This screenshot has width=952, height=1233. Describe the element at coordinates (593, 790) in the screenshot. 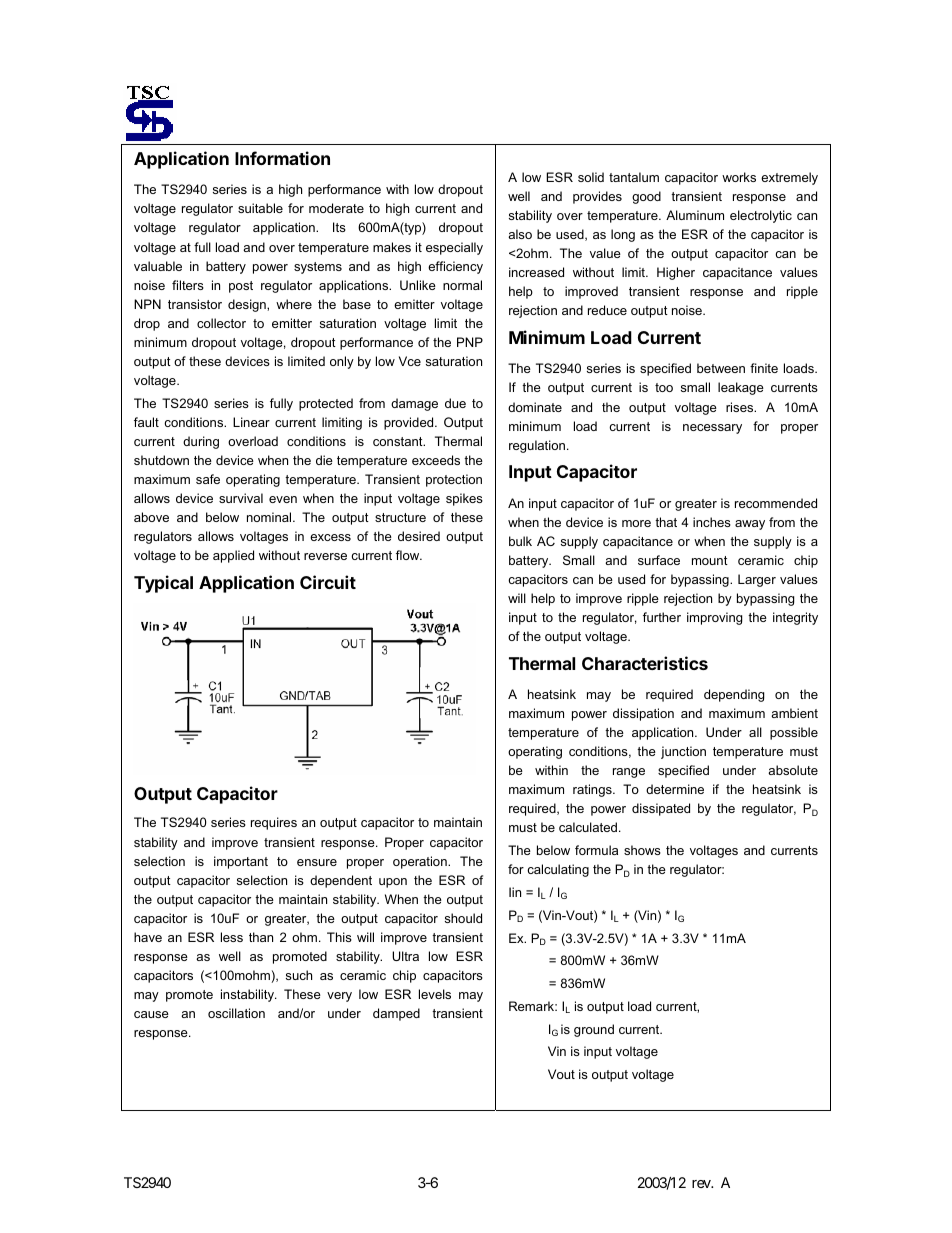

I see `ratings` at that location.
